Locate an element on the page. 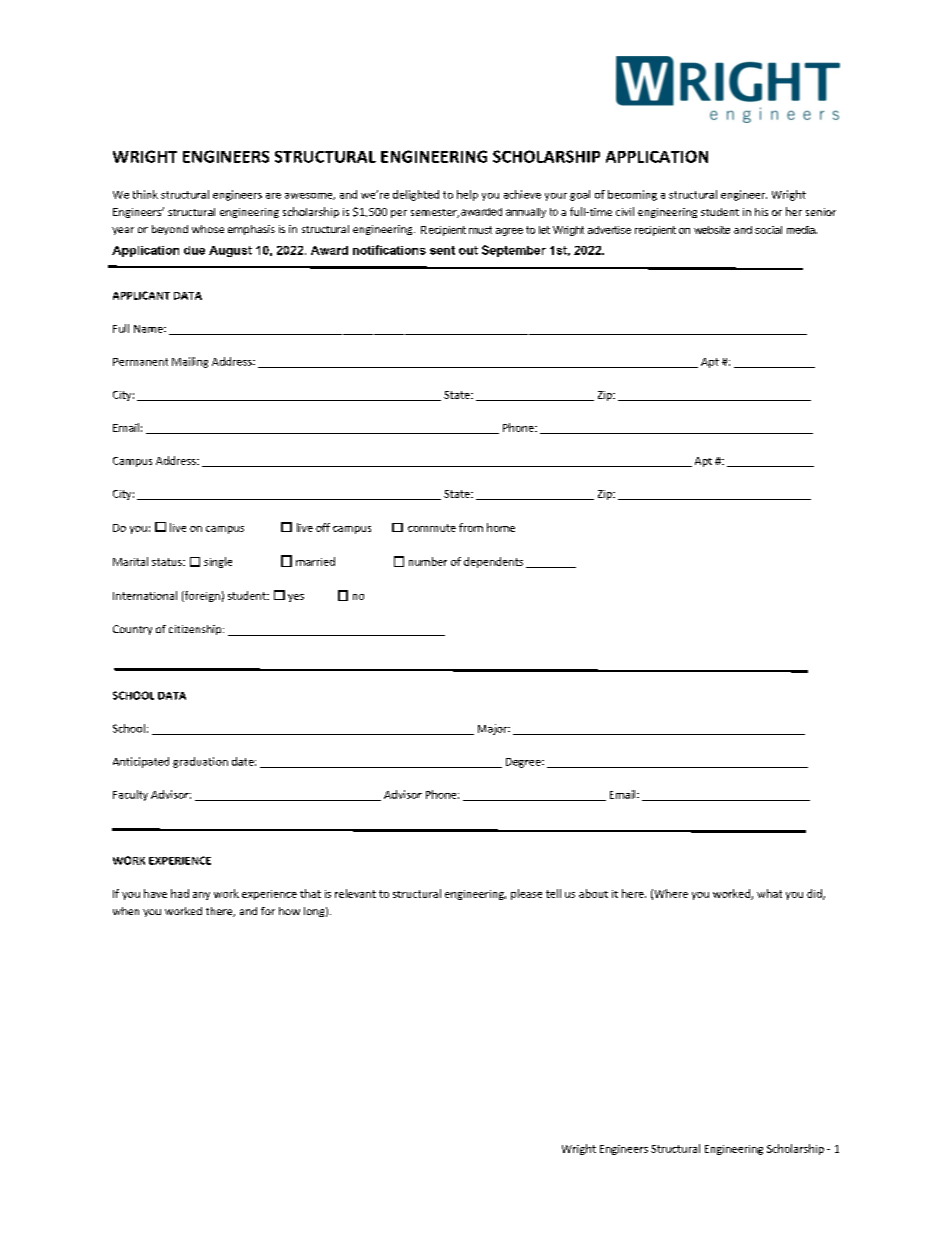 The width and height of the image is (952, 1233). what is located at coordinates (769, 893).
